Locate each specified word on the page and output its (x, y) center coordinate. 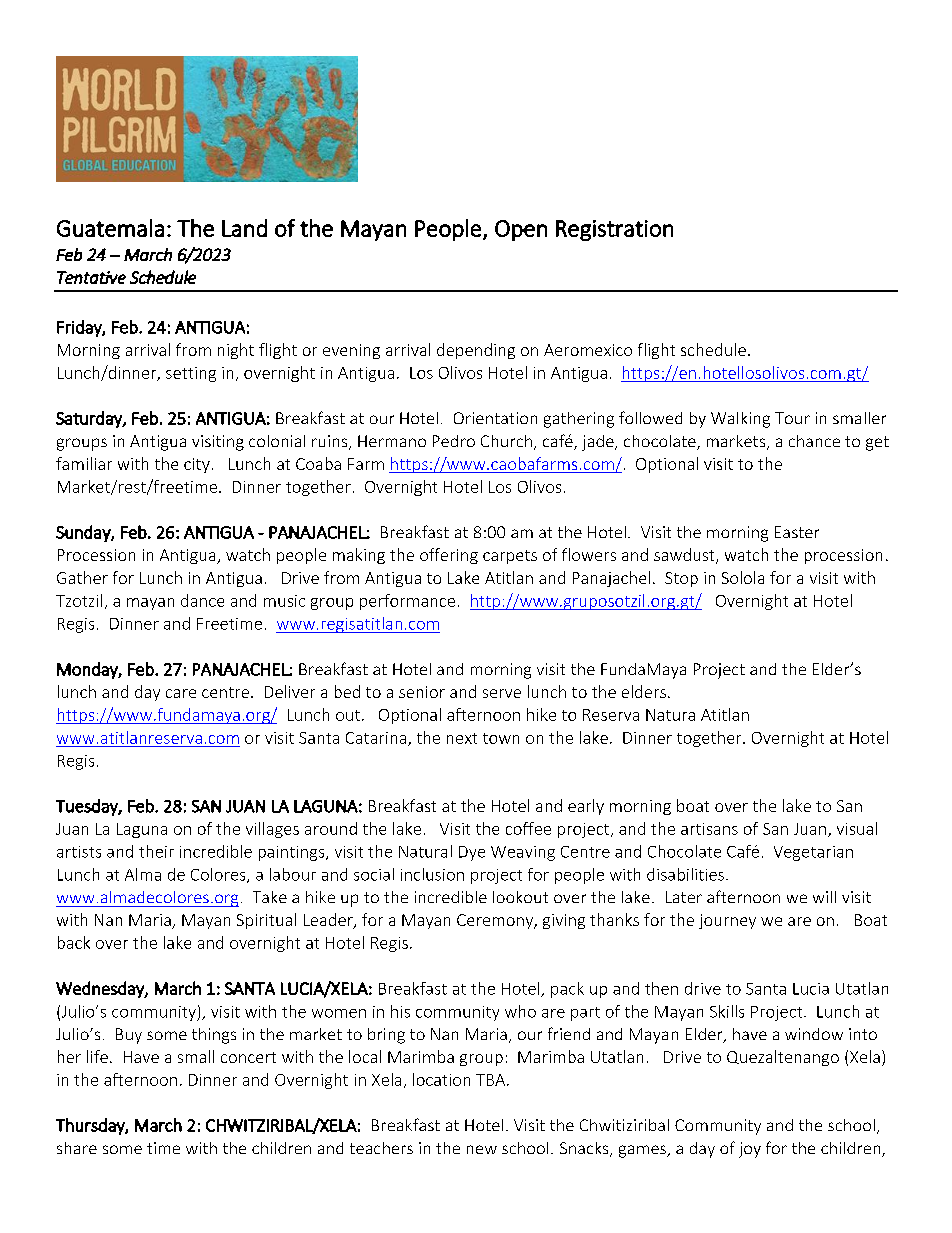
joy (750, 1150)
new (482, 1149)
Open (521, 230)
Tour (792, 418)
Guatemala (110, 228)
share (77, 1148)
